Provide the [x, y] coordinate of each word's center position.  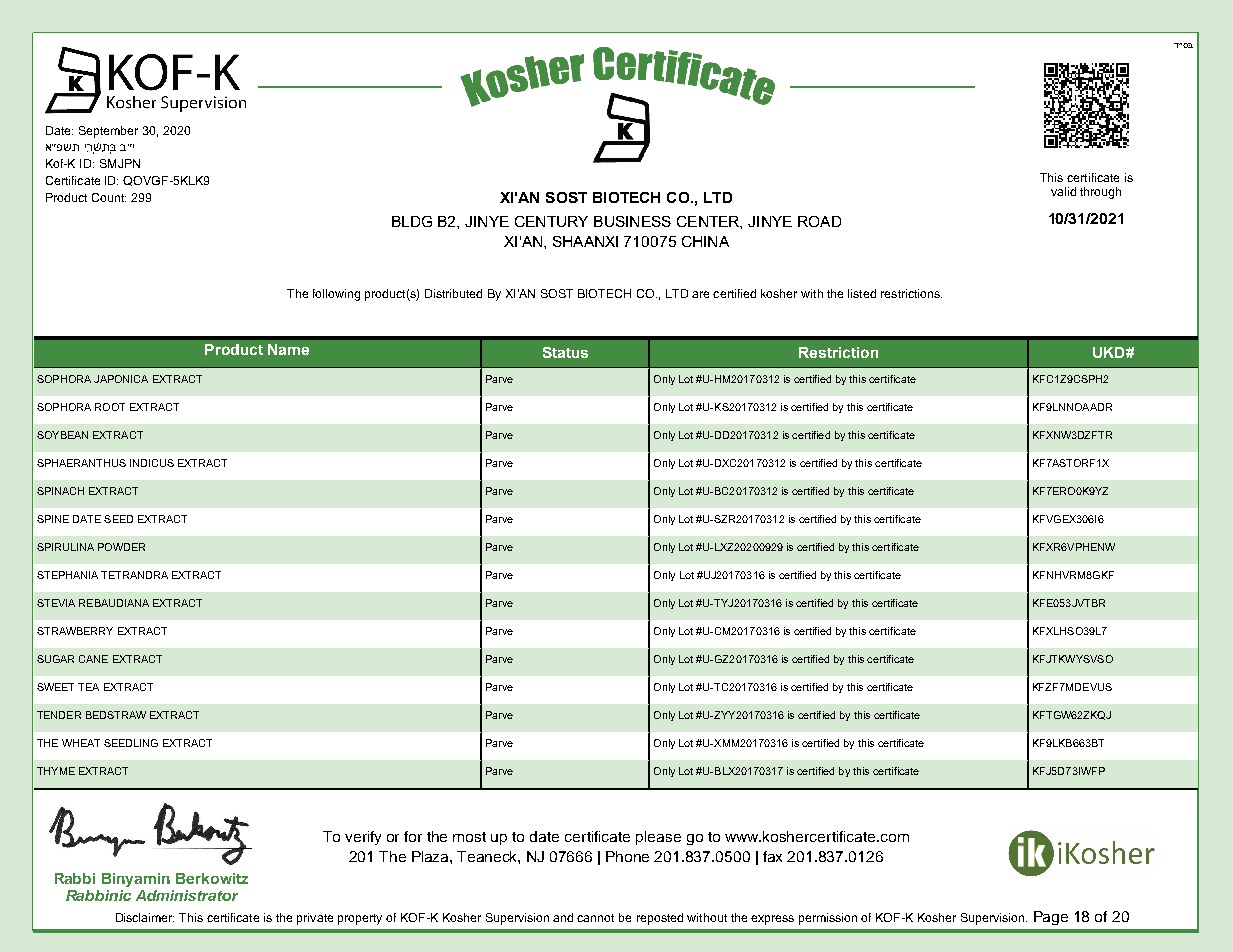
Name [288, 349]
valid [1063, 191]
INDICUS [152, 463]
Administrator [187, 895]
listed [862, 293]
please [658, 838]
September [108, 132]
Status [565, 352]
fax [772, 856]
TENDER [59, 715]
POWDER [121, 547]
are [700, 294]
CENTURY [551, 221]
